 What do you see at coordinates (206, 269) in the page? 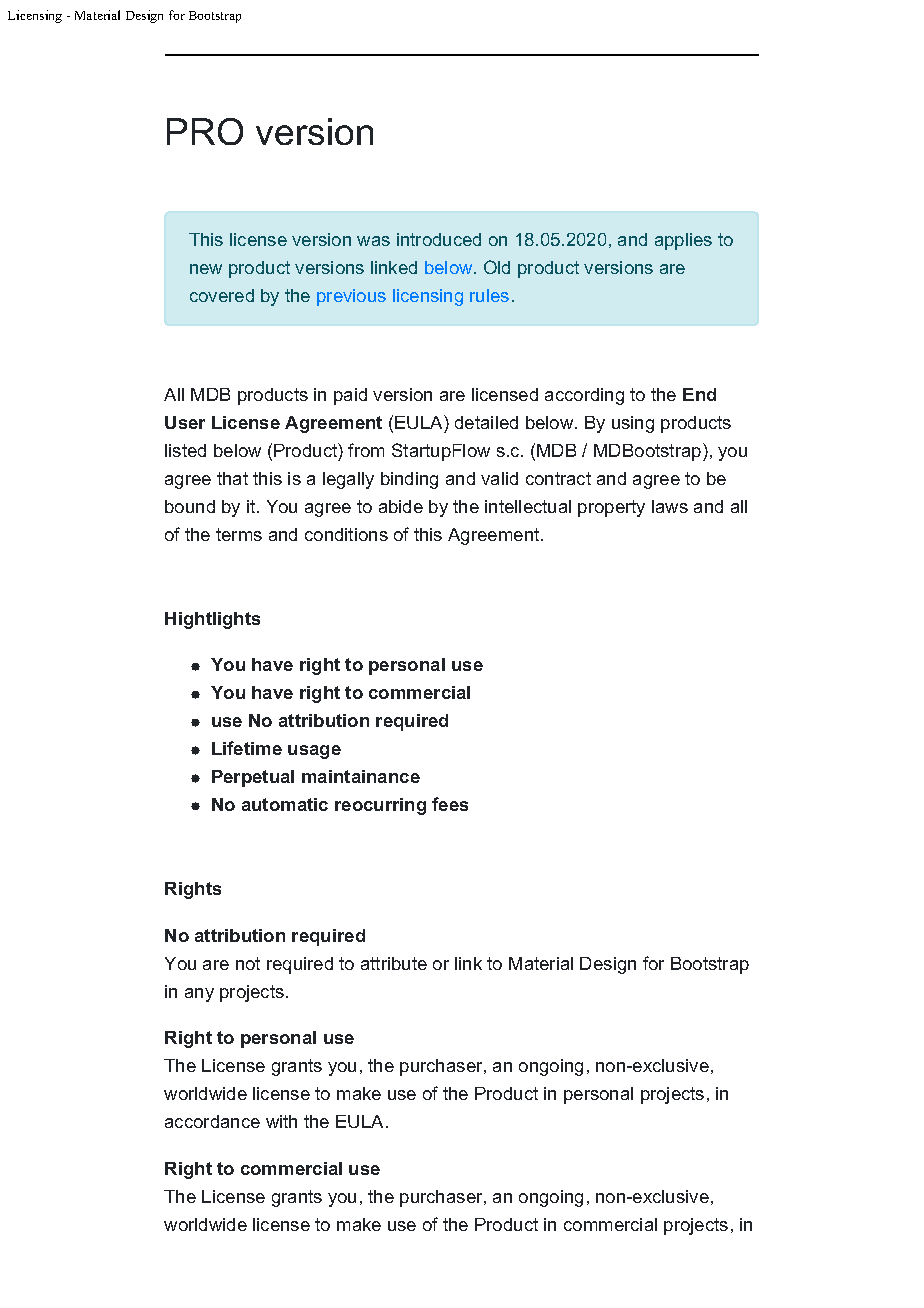
I see `new` at bounding box center [206, 269].
